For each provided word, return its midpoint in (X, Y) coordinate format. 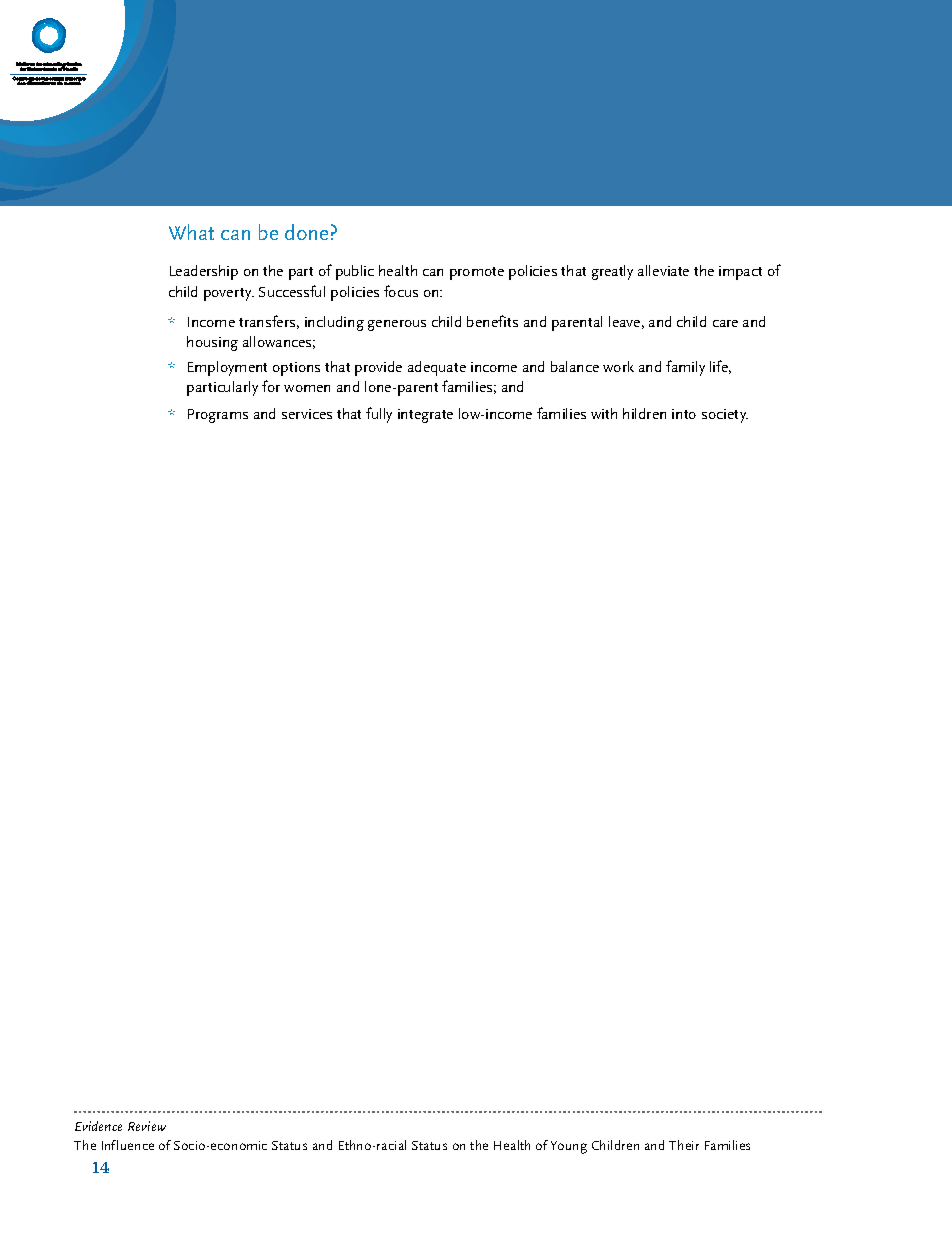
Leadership (204, 272)
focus (401, 291)
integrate (425, 416)
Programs (218, 416)
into (684, 414)
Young (569, 1147)
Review (147, 1126)
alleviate (663, 270)
